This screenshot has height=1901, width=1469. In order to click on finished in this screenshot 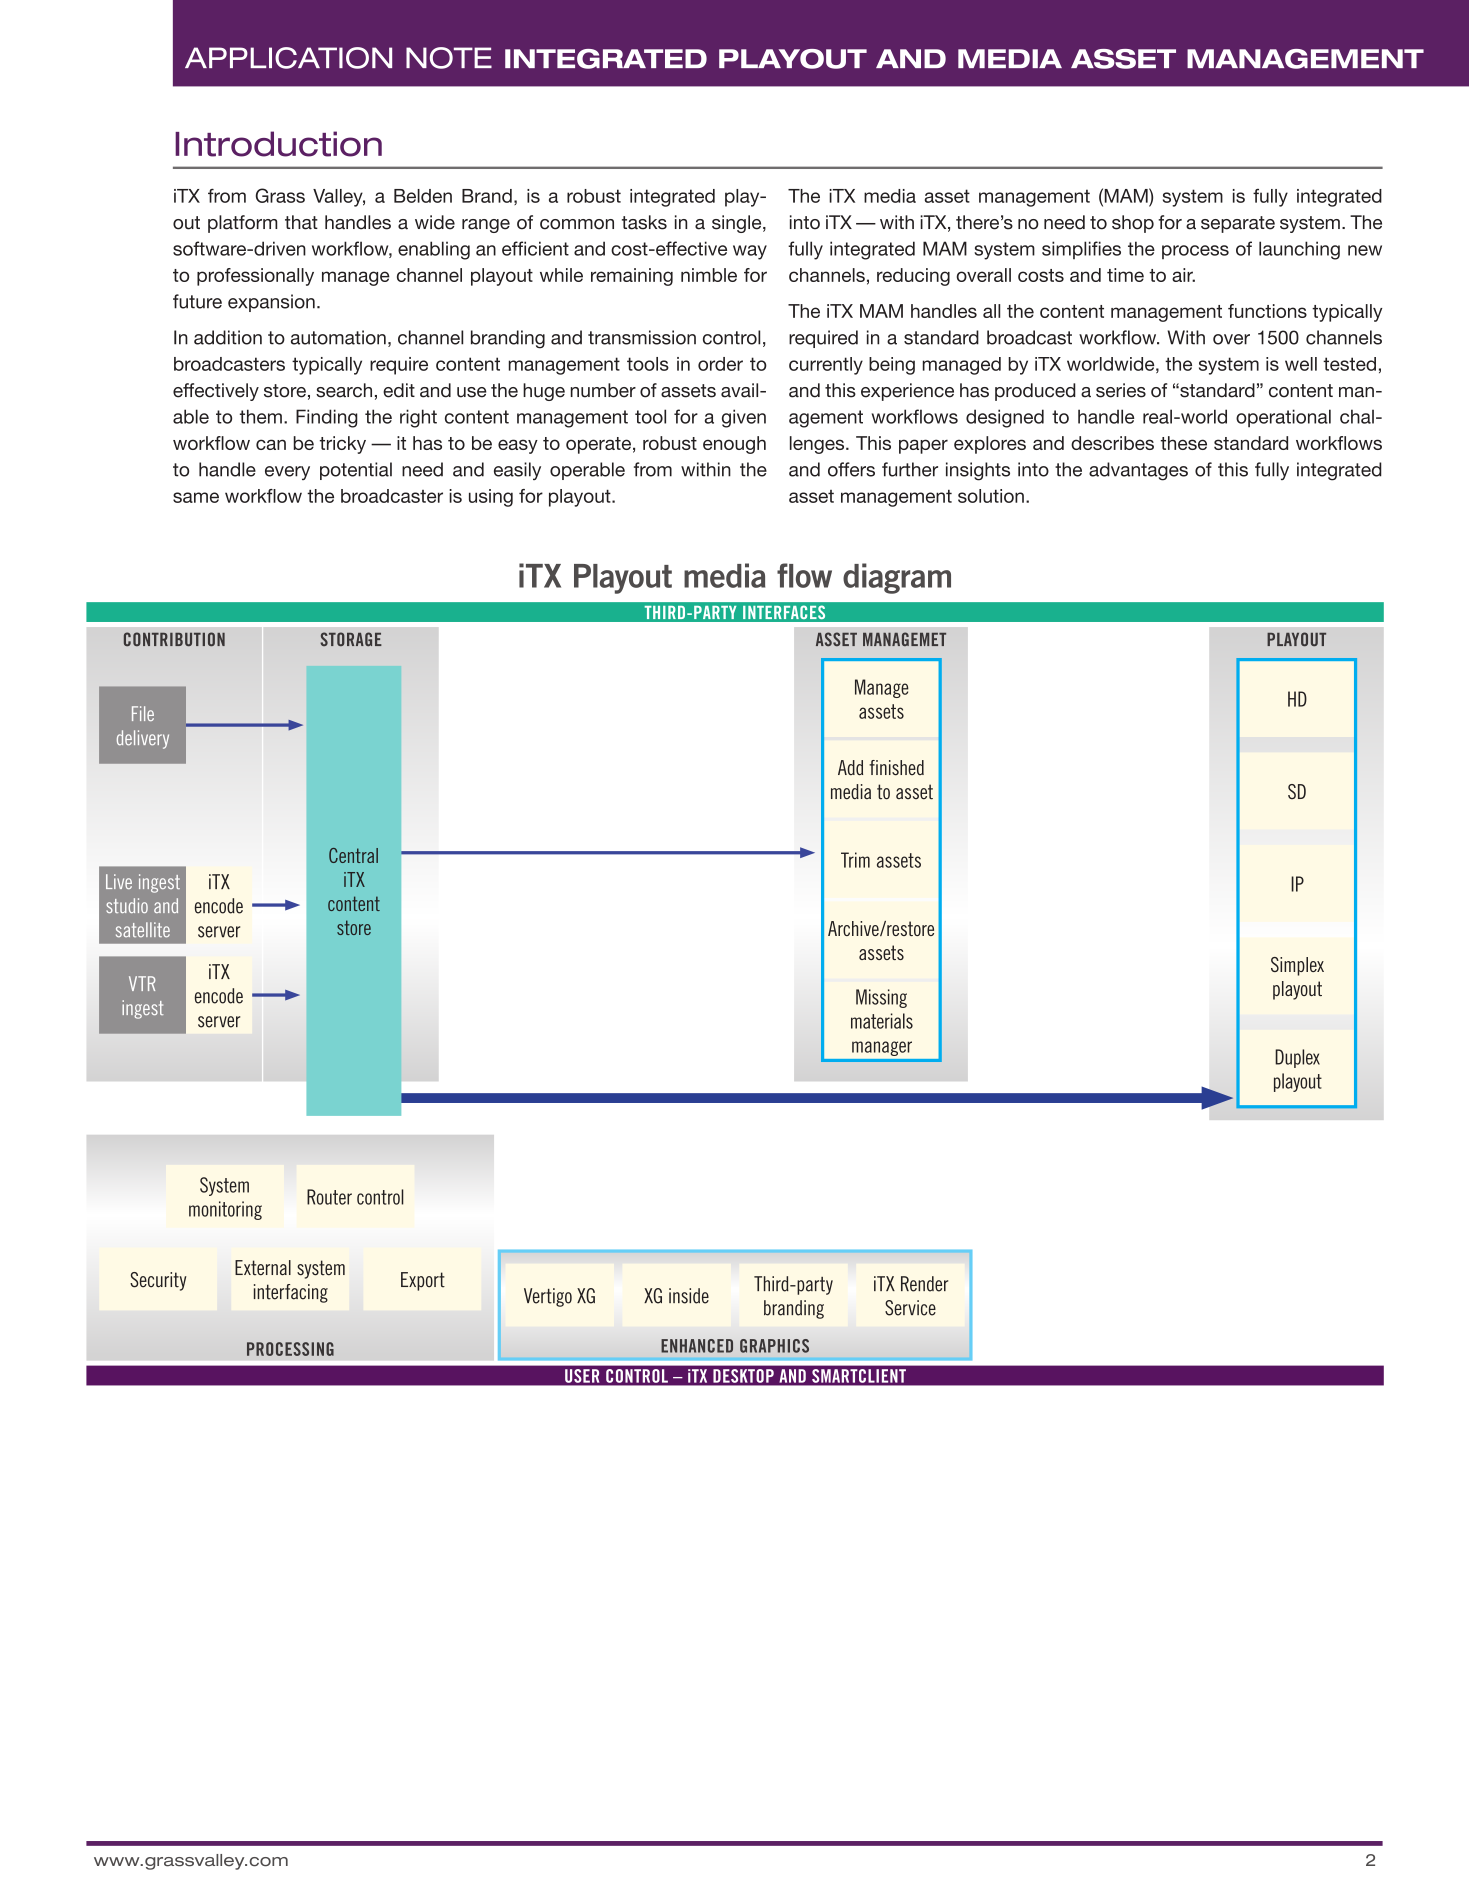, I will do `click(896, 768)`.
